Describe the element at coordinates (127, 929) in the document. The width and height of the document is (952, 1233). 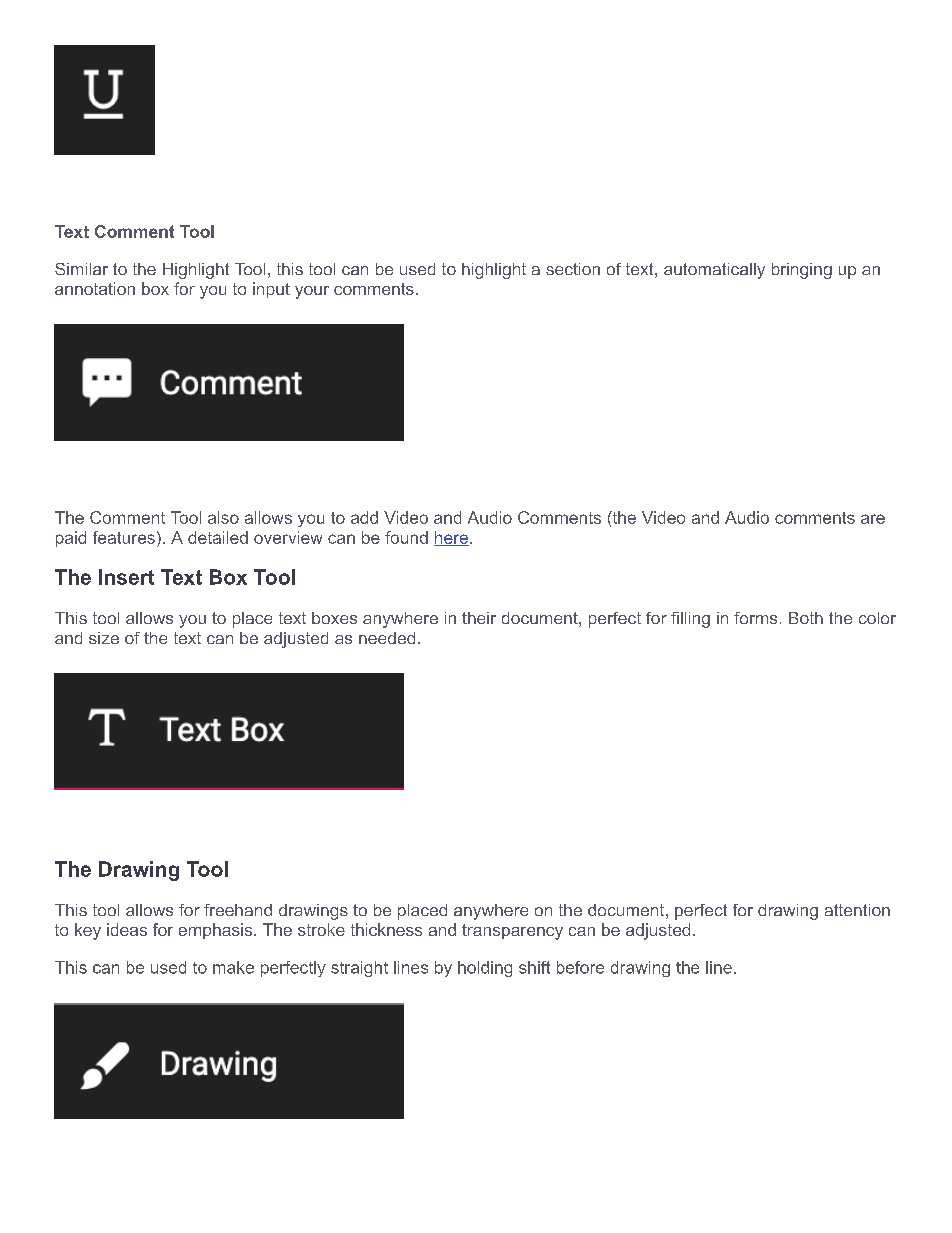
I see `ideas` at that location.
